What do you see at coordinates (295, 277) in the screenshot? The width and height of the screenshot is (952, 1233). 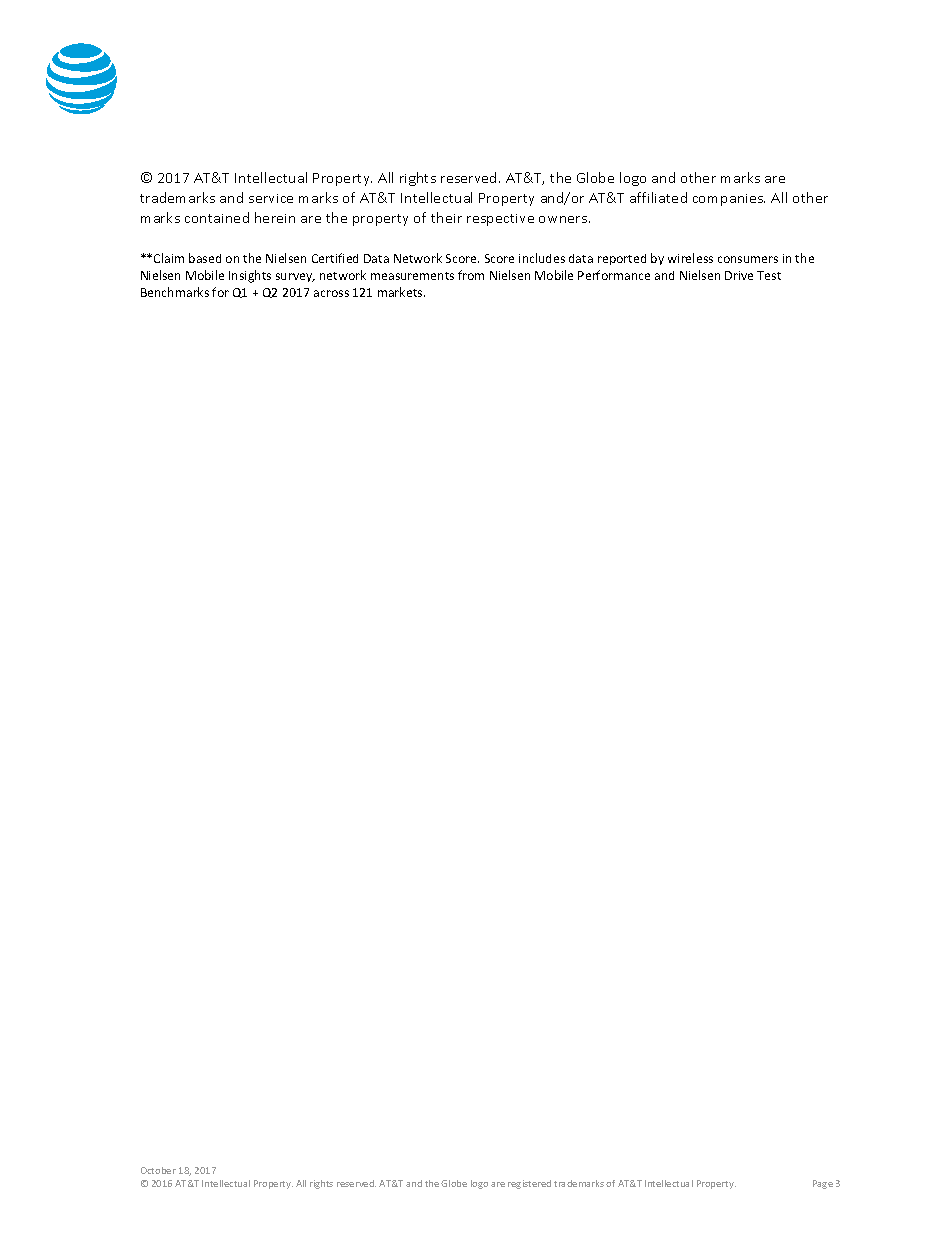 I see `survey` at bounding box center [295, 277].
